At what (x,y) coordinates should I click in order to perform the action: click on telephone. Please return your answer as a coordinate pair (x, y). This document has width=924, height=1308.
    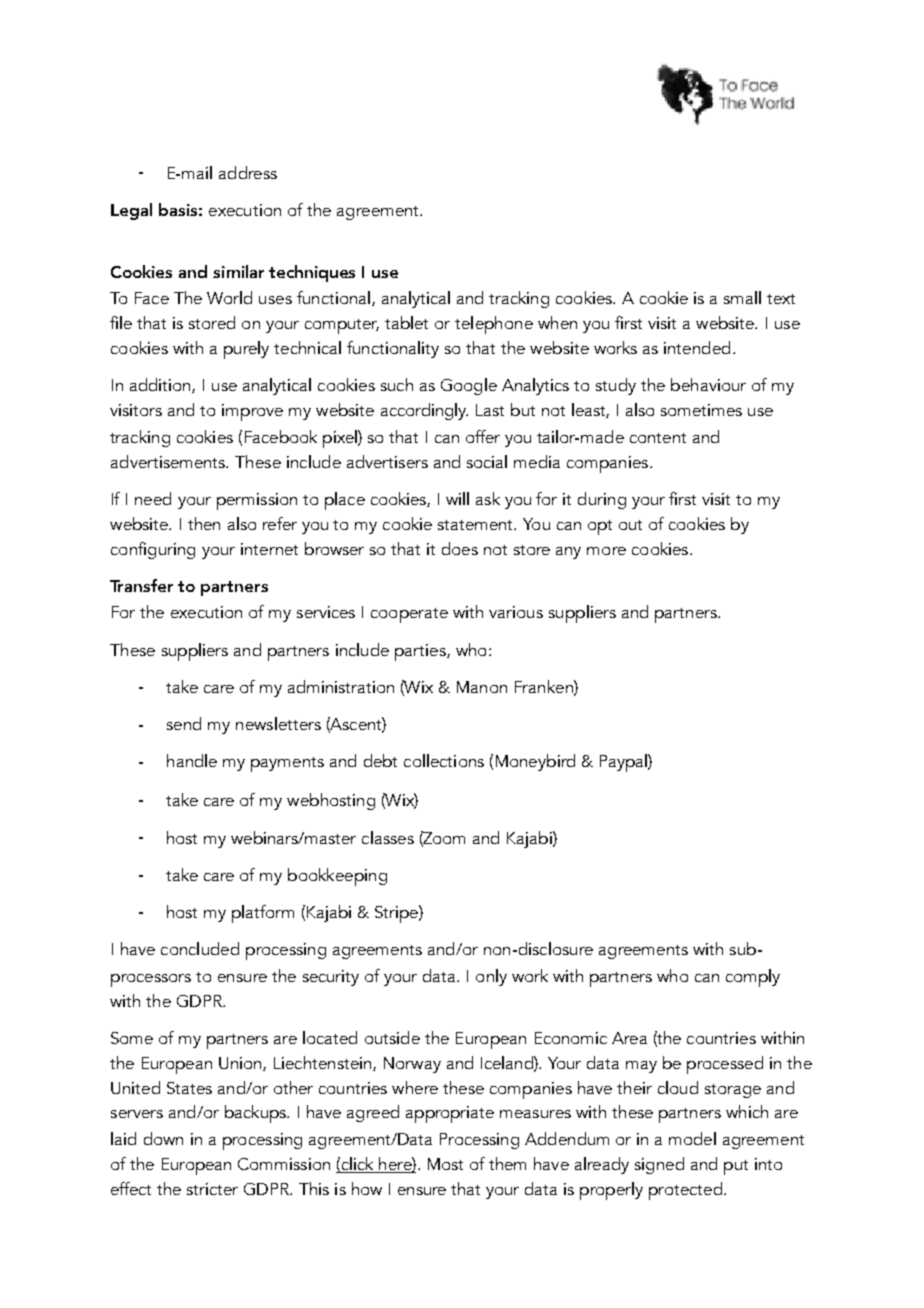
    Looking at the image, I should click on (494, 325).
